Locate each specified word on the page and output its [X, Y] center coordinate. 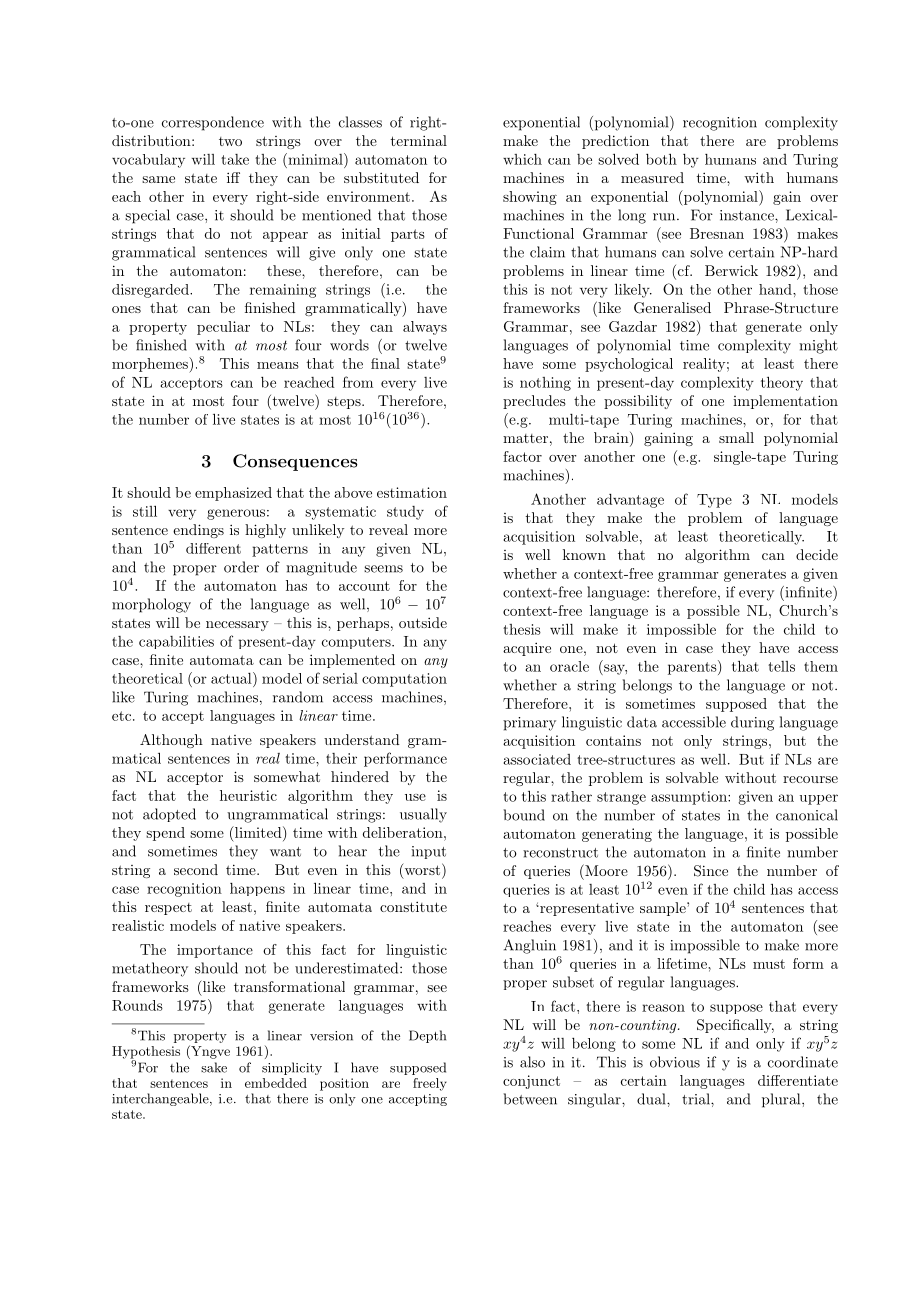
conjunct [531, 1082]
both [661, 159]
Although [171, 741]
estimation [412, 492]
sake [214, 1067]
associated [537, 759]
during [752, 723]
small [736, 437]
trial [697, 1099]
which [522, 159]
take [235, 159]
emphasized [233, 494]
